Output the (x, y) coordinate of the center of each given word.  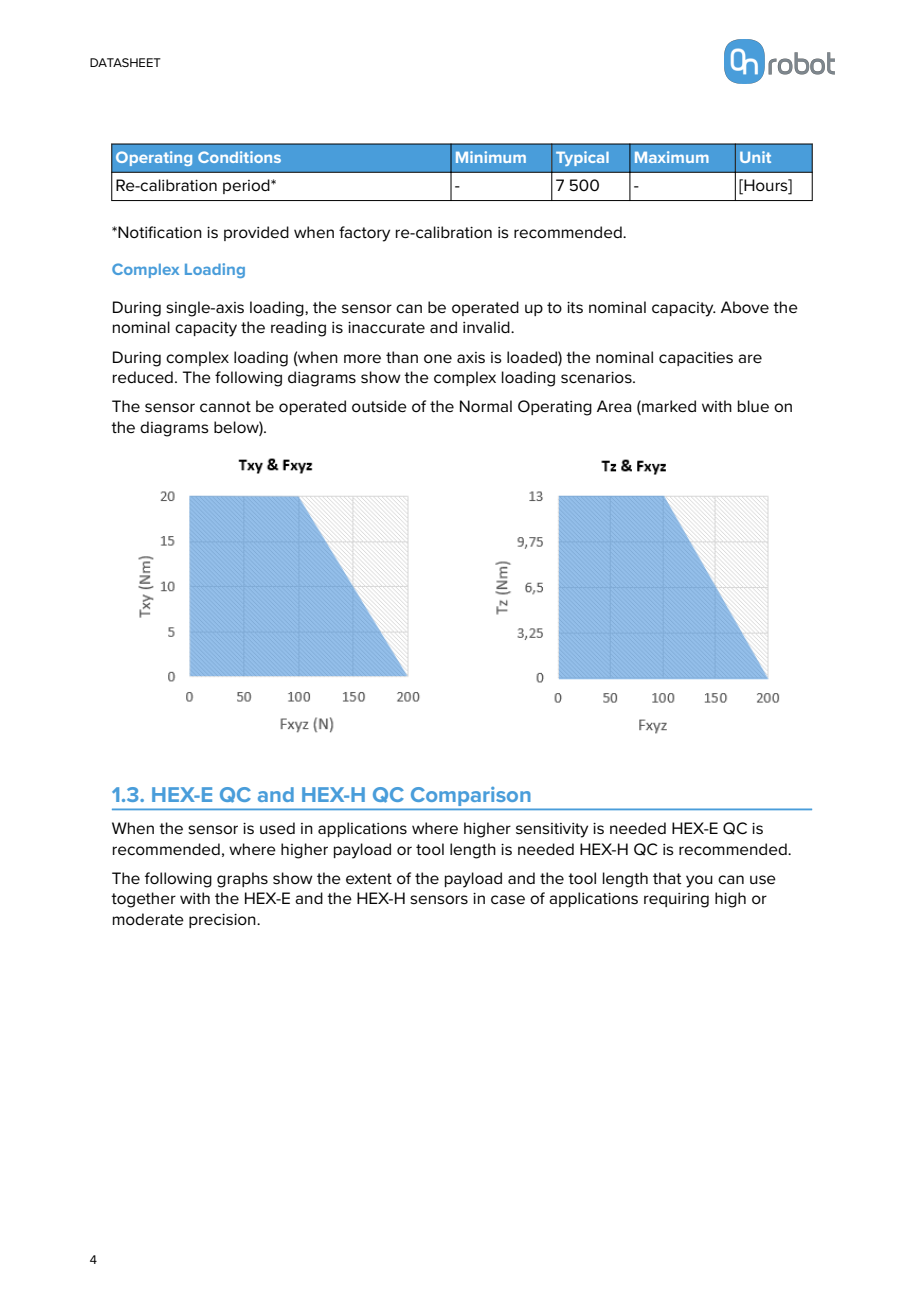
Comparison (470, 796)
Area (614, 406)
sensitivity (552, 830)
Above (745, 307)
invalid (487, 327)
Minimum (491, 157)
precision (223, 921)
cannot (225, 407)
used (277, 828)
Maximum (672, 157)
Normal (486, 406)
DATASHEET (125, 62)
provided (256, 233)
